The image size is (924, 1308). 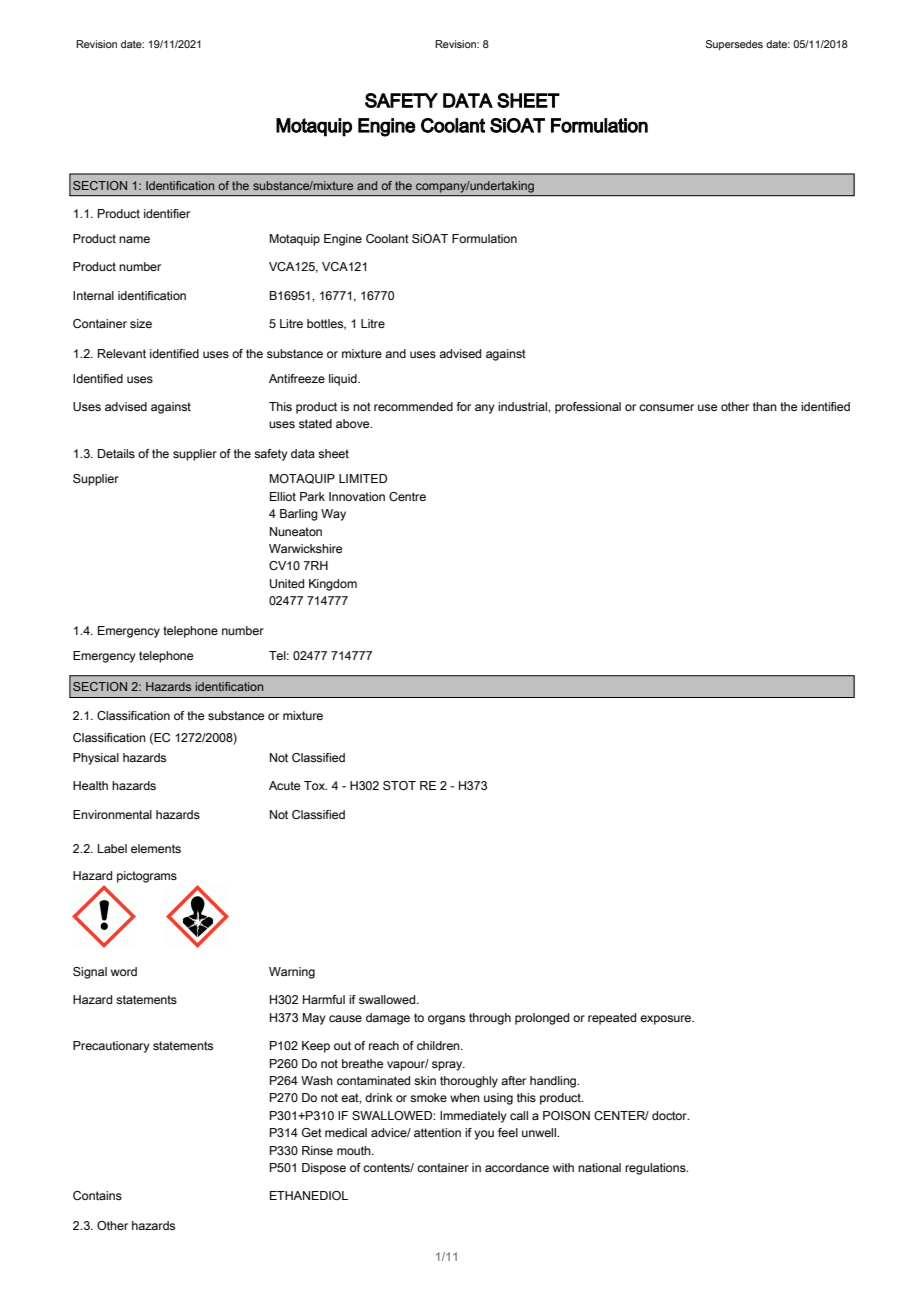 What do you see at coordinates (656, 1169) in the screenshot?
I see `regulations` at bounding box center [656, 1169].
